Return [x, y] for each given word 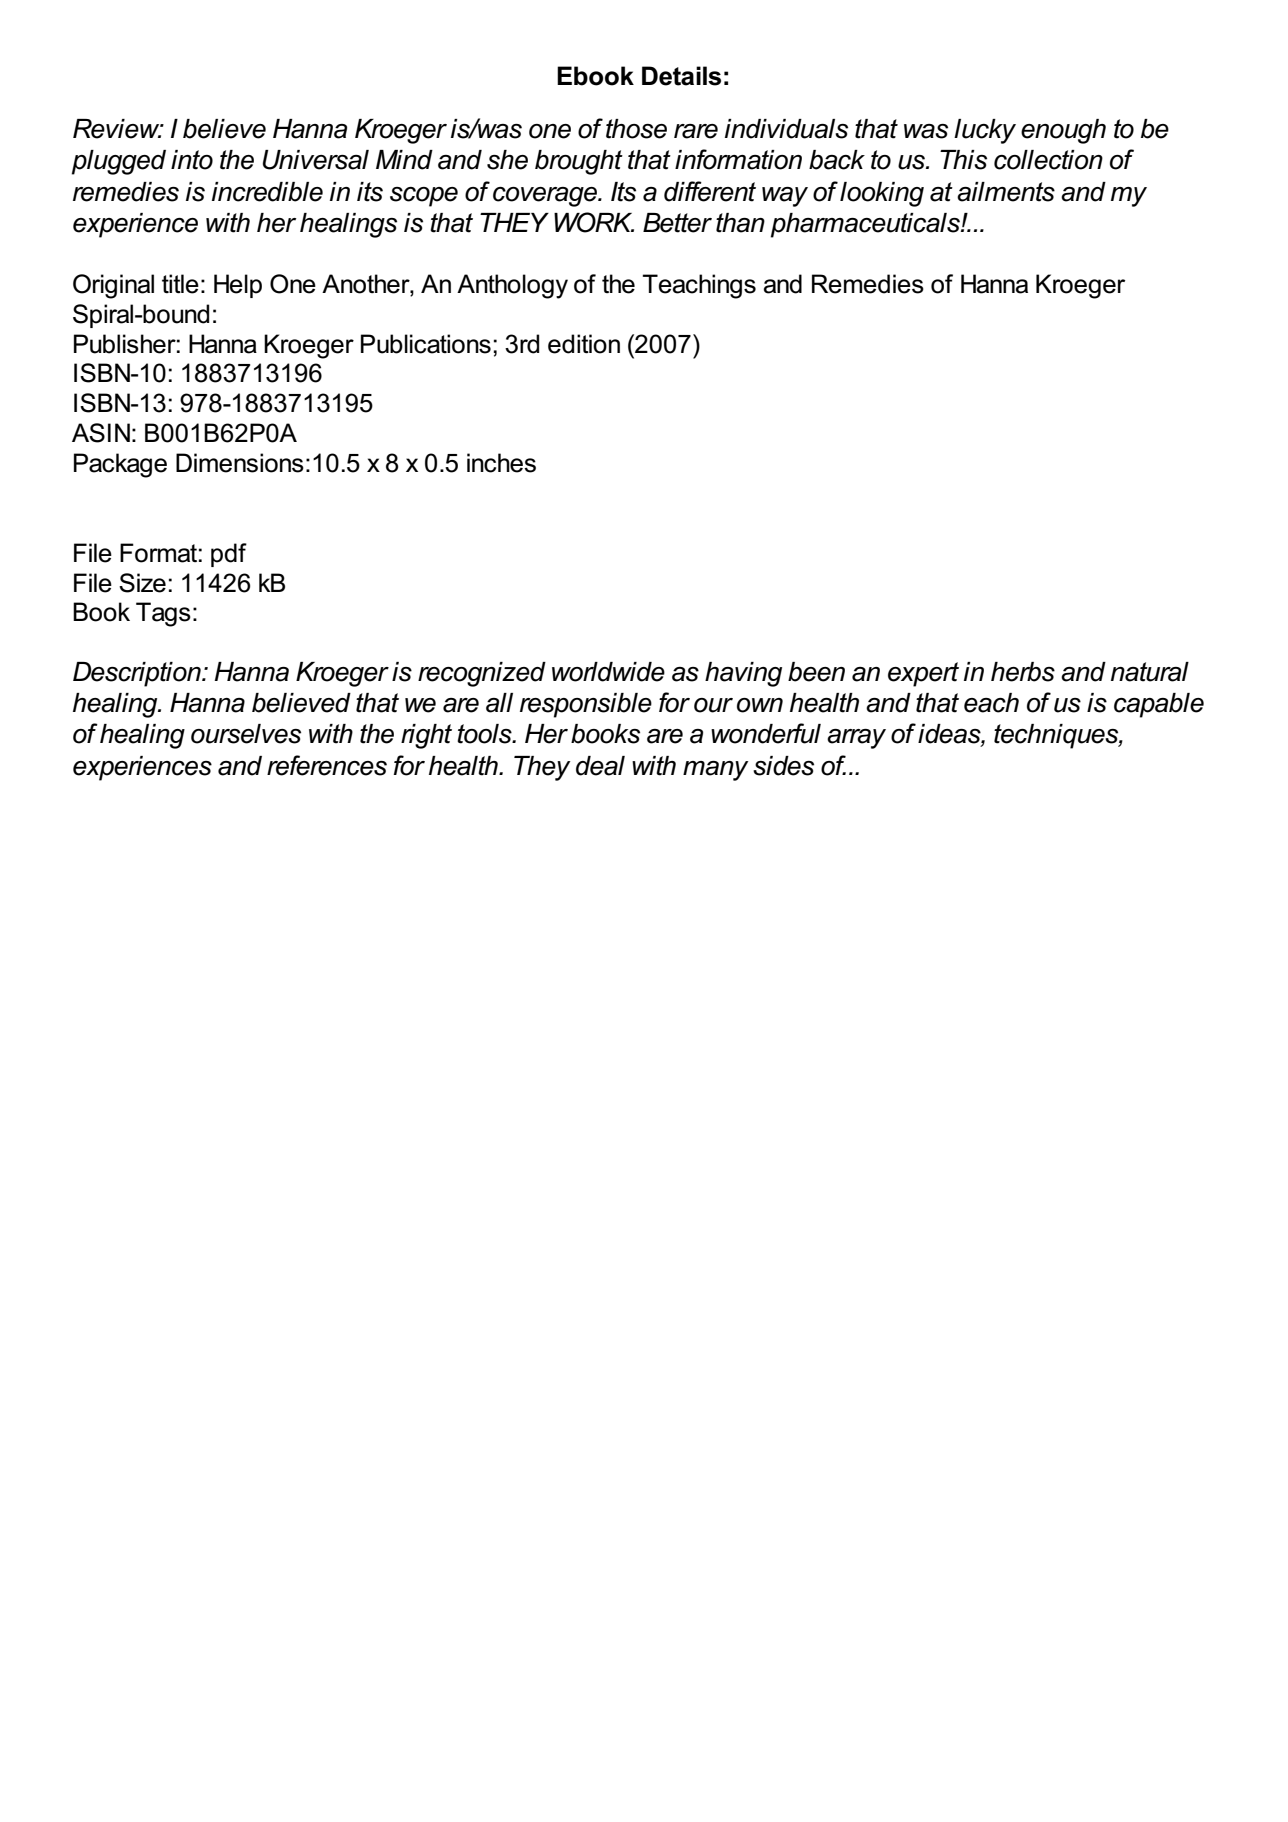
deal [600, 766]
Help [238, 286]
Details [681, 76]
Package [120, 465]
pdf [229, 555]
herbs [1023, 672]
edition [584, 344]
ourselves [246, 734]
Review [117, 129]
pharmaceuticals [866, 225]
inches [501, 463]
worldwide [608, 672]
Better [677, 223]
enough [1063, 131]
